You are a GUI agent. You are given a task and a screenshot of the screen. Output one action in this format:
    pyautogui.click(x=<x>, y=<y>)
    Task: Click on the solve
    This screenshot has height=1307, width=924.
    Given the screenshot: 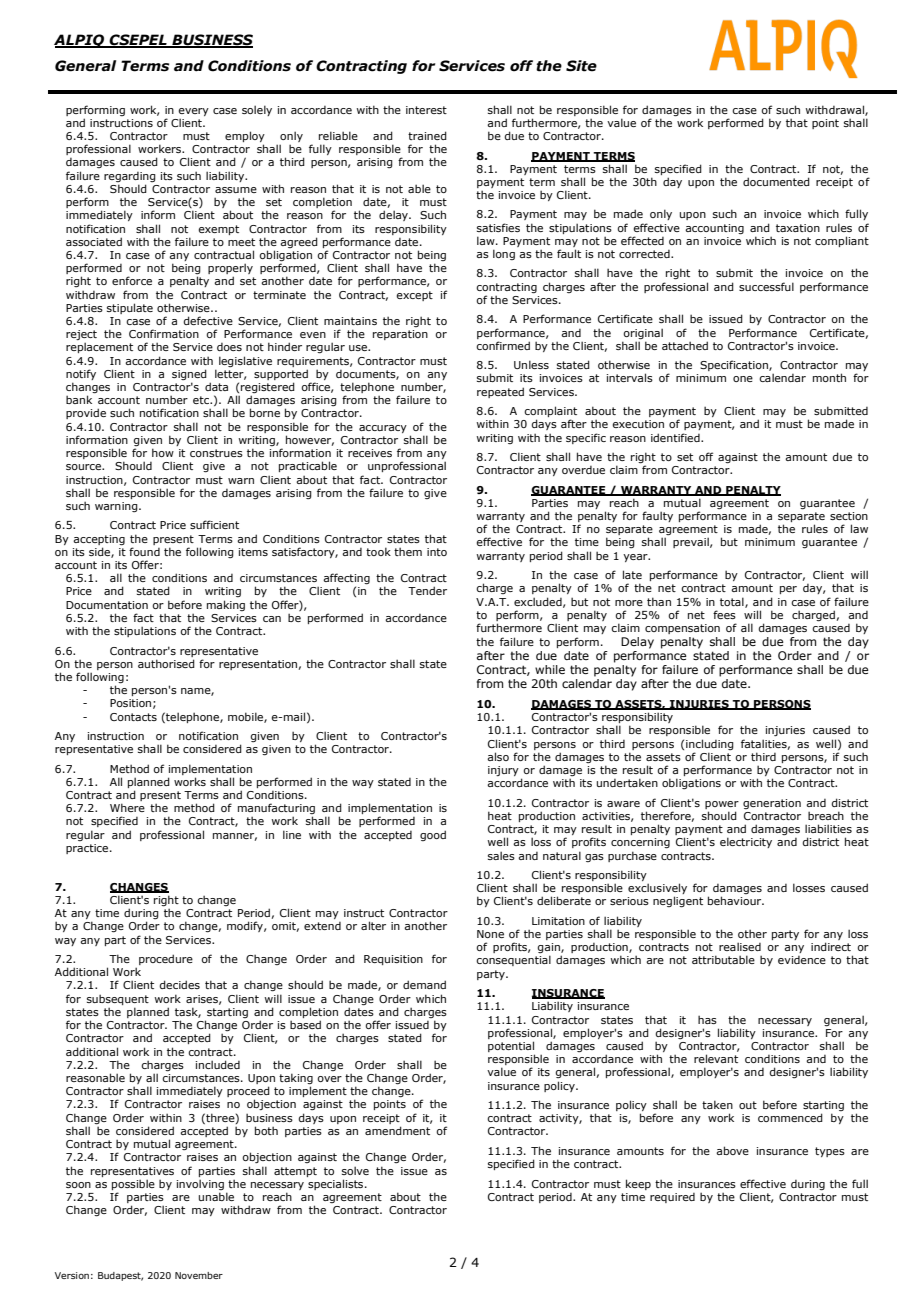 What is the action you would take?
    pyautogui.click(x=355, y=1170)
